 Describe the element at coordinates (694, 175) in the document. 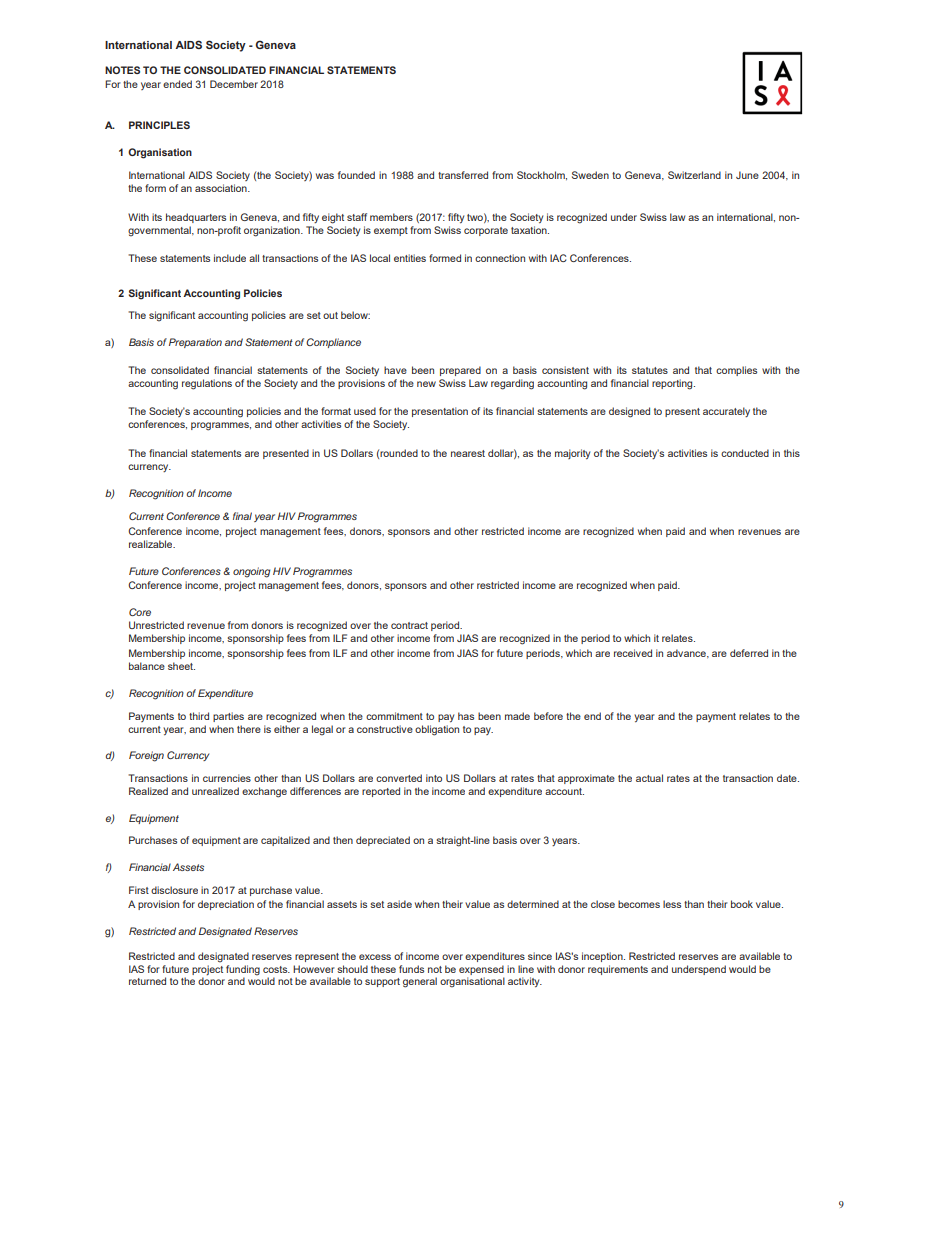

I see `Switzerland` at that location.
